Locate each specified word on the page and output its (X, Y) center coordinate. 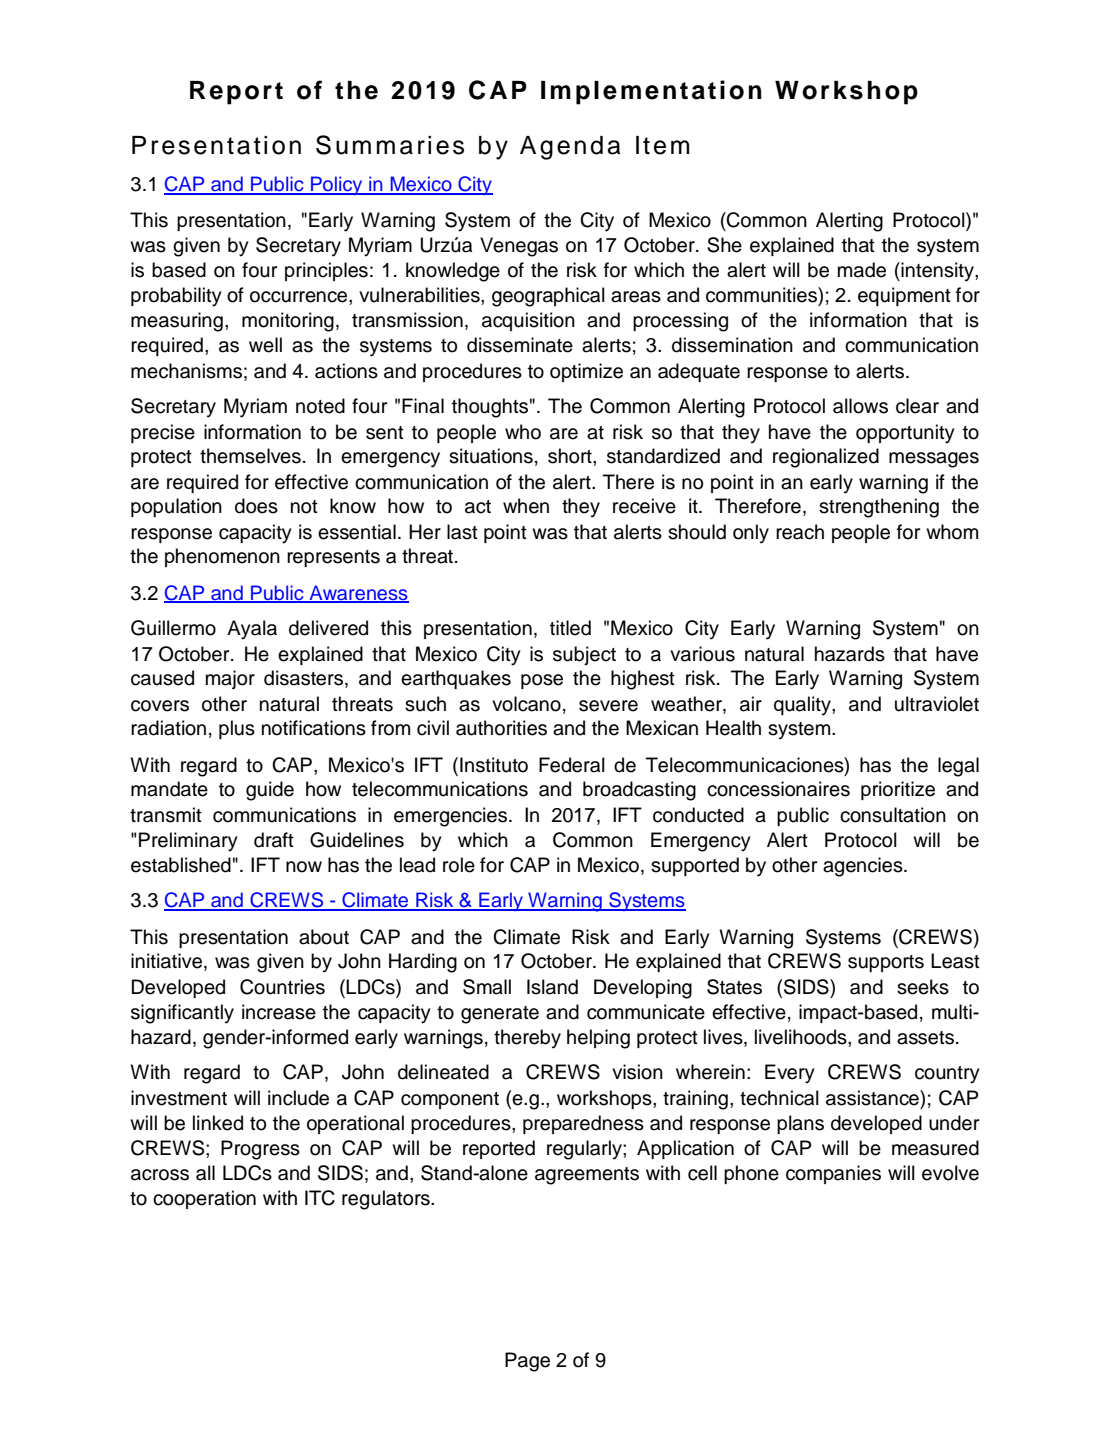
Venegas (519, 247)
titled (570, 628)
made (862, 270)
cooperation (204, 1199)
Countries (282, 987)
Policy (337, 185)
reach (800, 532)
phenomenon (222, 557)
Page (527, 1362)
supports (886, 963)
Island (552, 987)
